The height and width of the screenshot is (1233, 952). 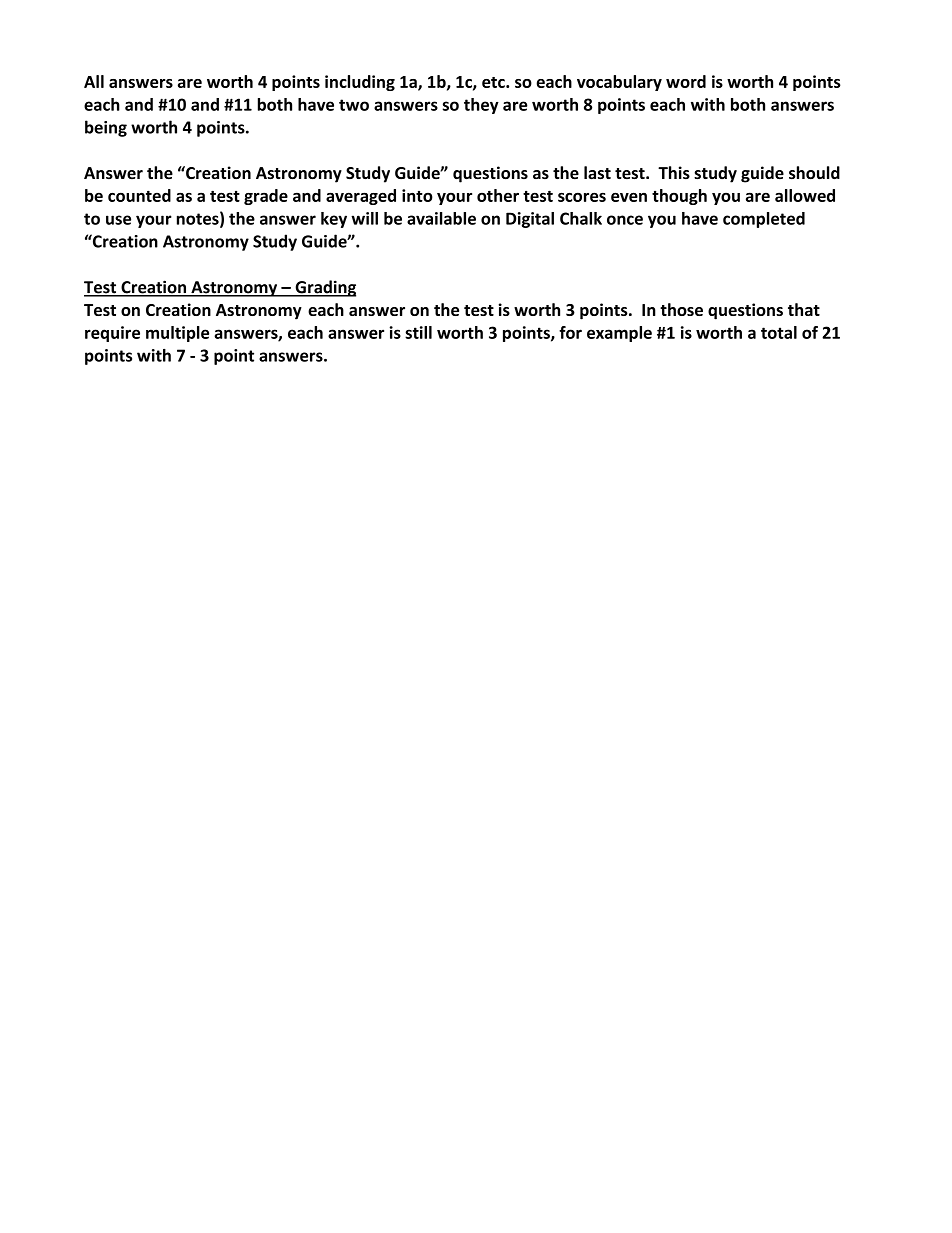 I want to click on multiple, so click(x=177, y=334).
